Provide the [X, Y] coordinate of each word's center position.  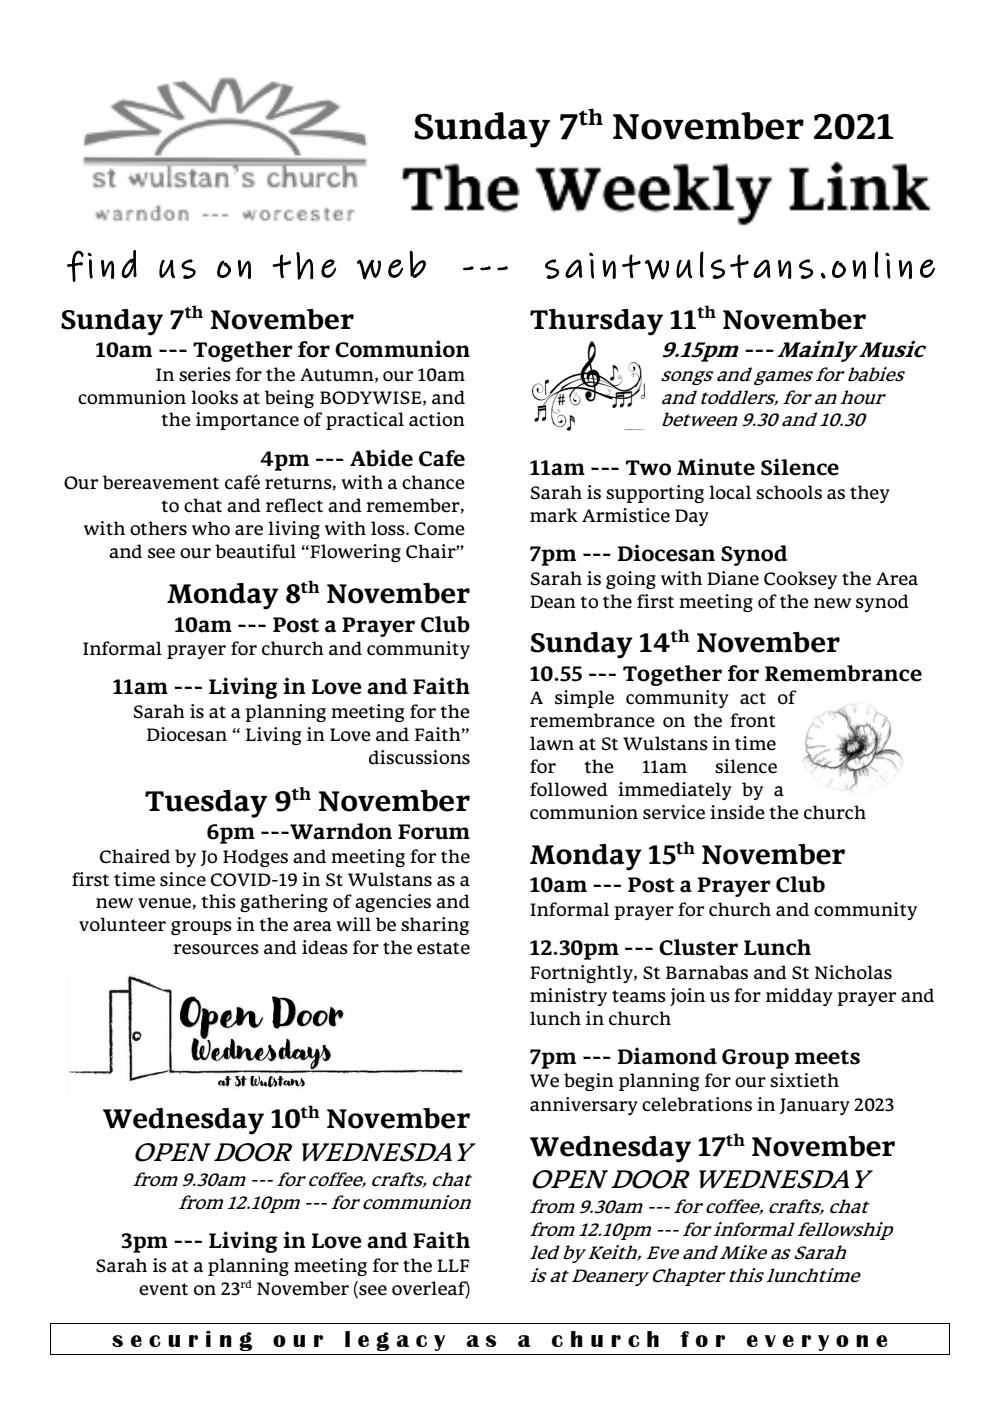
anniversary [584, 1106]
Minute [716, 467]
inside [737, 812]
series [205, 374]
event [163, 1289]
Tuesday [206, 804]
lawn [552, 743]
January [815, 1106]
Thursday [596, 322]
